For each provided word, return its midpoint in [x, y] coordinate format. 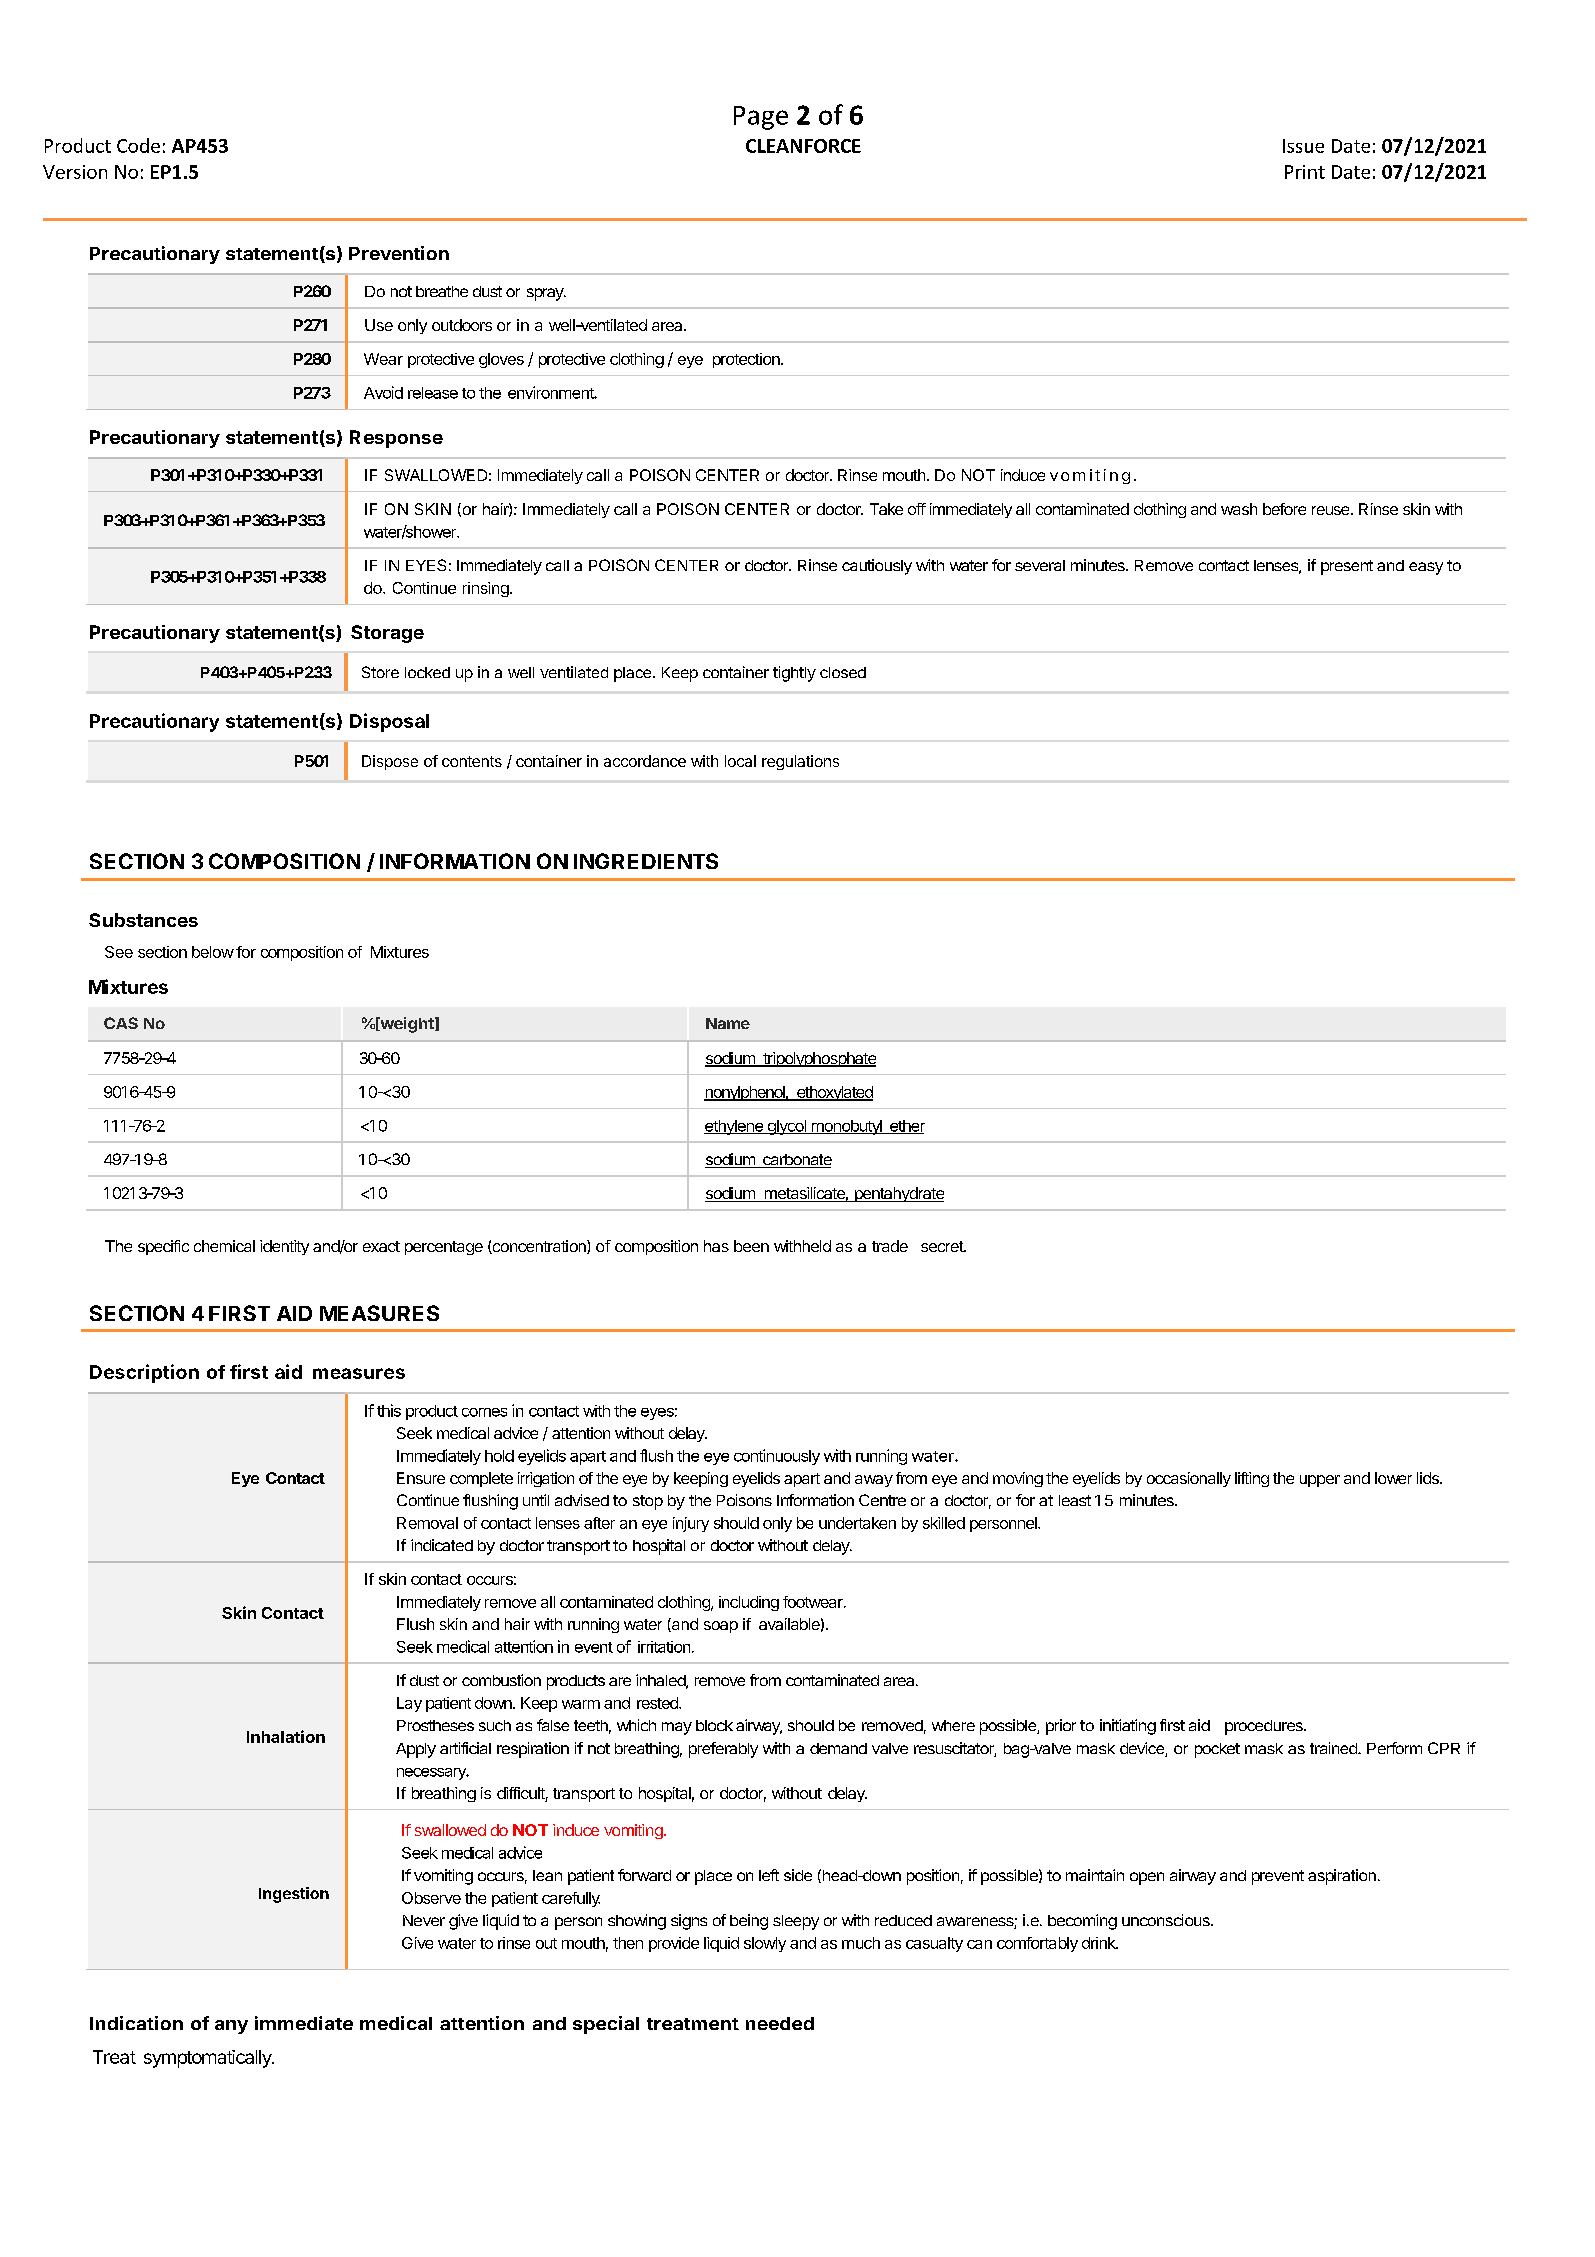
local [740, 761]
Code [138, 145]
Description [144, 1373]
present [1347, 567]
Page [761, 118]
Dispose [390, 762]
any [231, 2027]
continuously [777, 1457]
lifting [1252, 1479]
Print [1305, 172]
